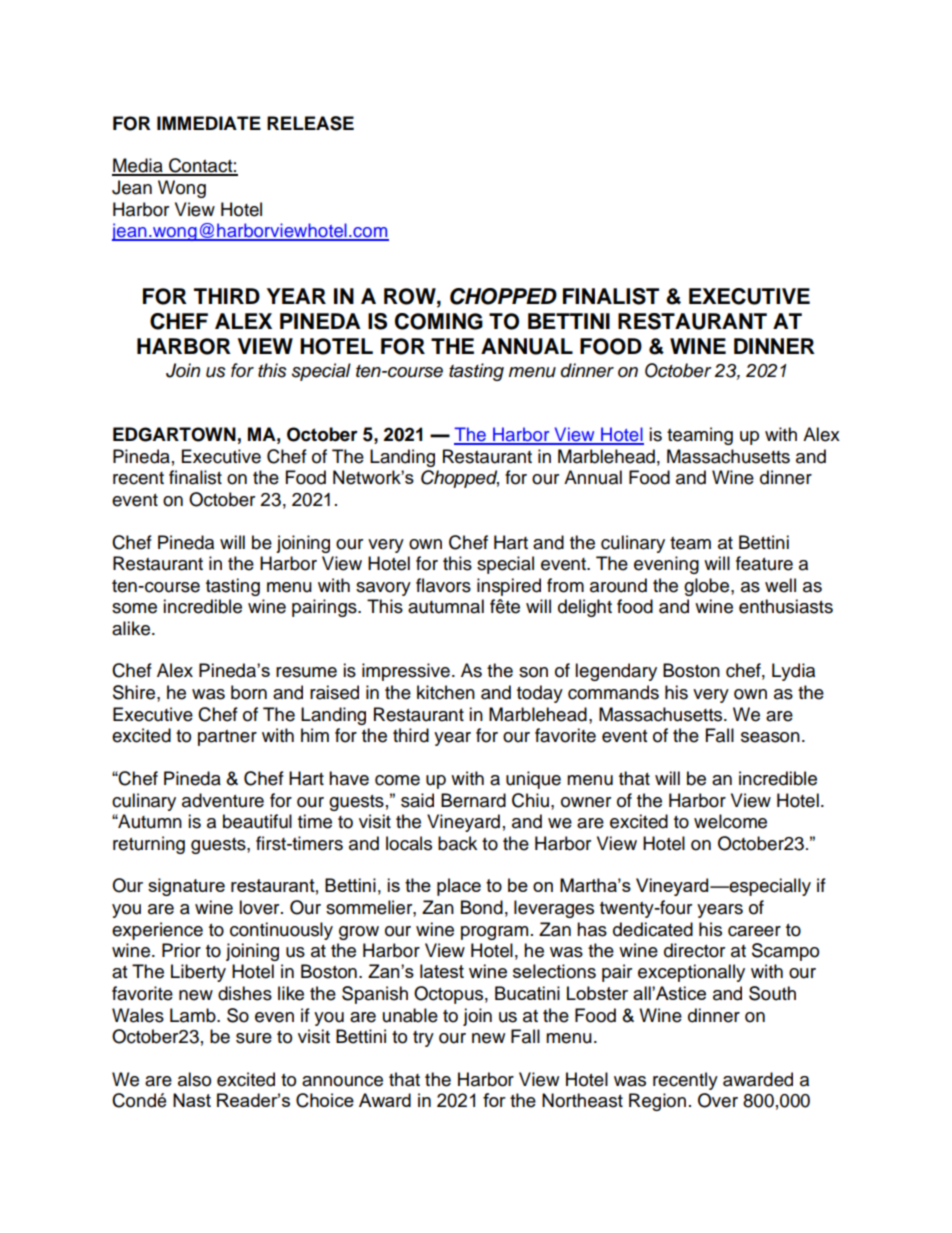 The width and height of the screenshot is (952, 1233). Describe the element at coordinates (764, 563) in the screenshot. I see `feature` at that location.
